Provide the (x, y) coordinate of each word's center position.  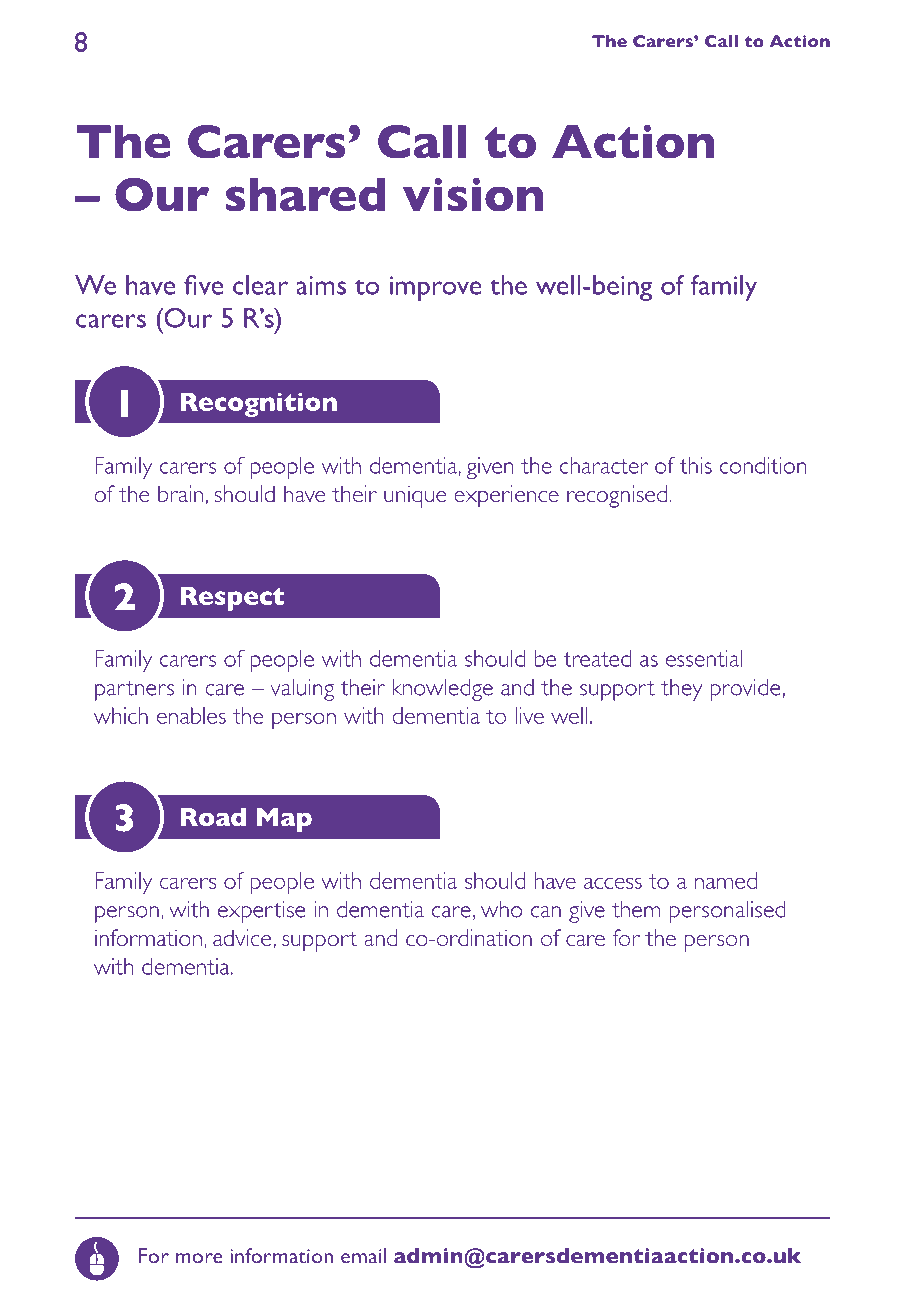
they (681, 690)
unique (415, 497)
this (696, 465)
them (636, 909)
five (203, 285)
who (501, 909)
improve (436, 288)
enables (191, 715)
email (363, 1256)
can (546, 912)
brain (180, 493)
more (199, 1258)
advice (242, 937)
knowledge (443, 690)
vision (473, 195)
